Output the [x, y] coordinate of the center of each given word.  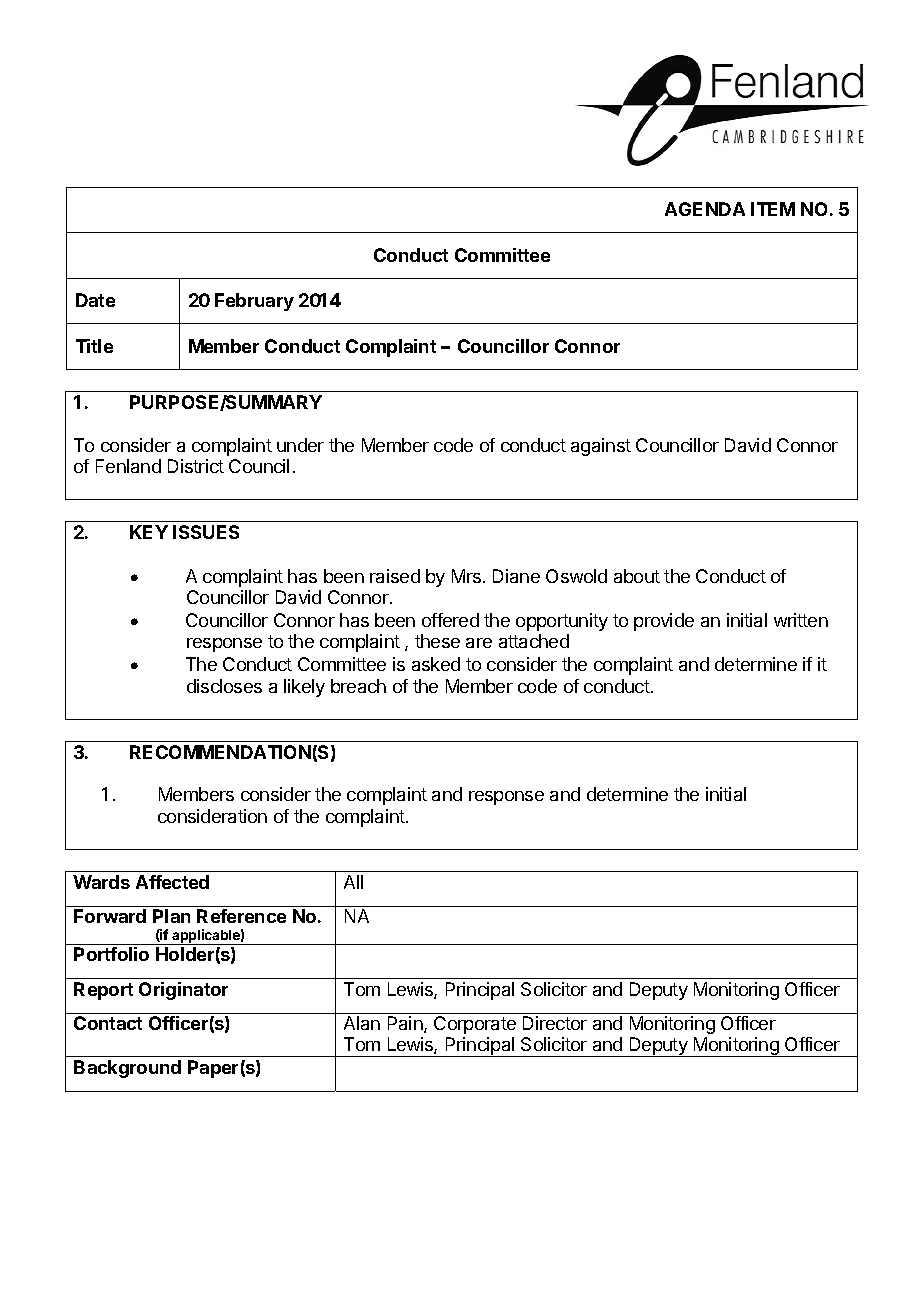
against [601, 447]
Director [555, 1023]
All [353, 882]
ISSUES [206, 532]
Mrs [466, 576]
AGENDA [705, 209]
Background [127, 1069]
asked [436, 664]
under [300, 445]
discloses [224, 686]
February [254, 302]
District [196, 466]
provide [664, 622]
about [637, 576]
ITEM [773, 209]
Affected [172, 882]
